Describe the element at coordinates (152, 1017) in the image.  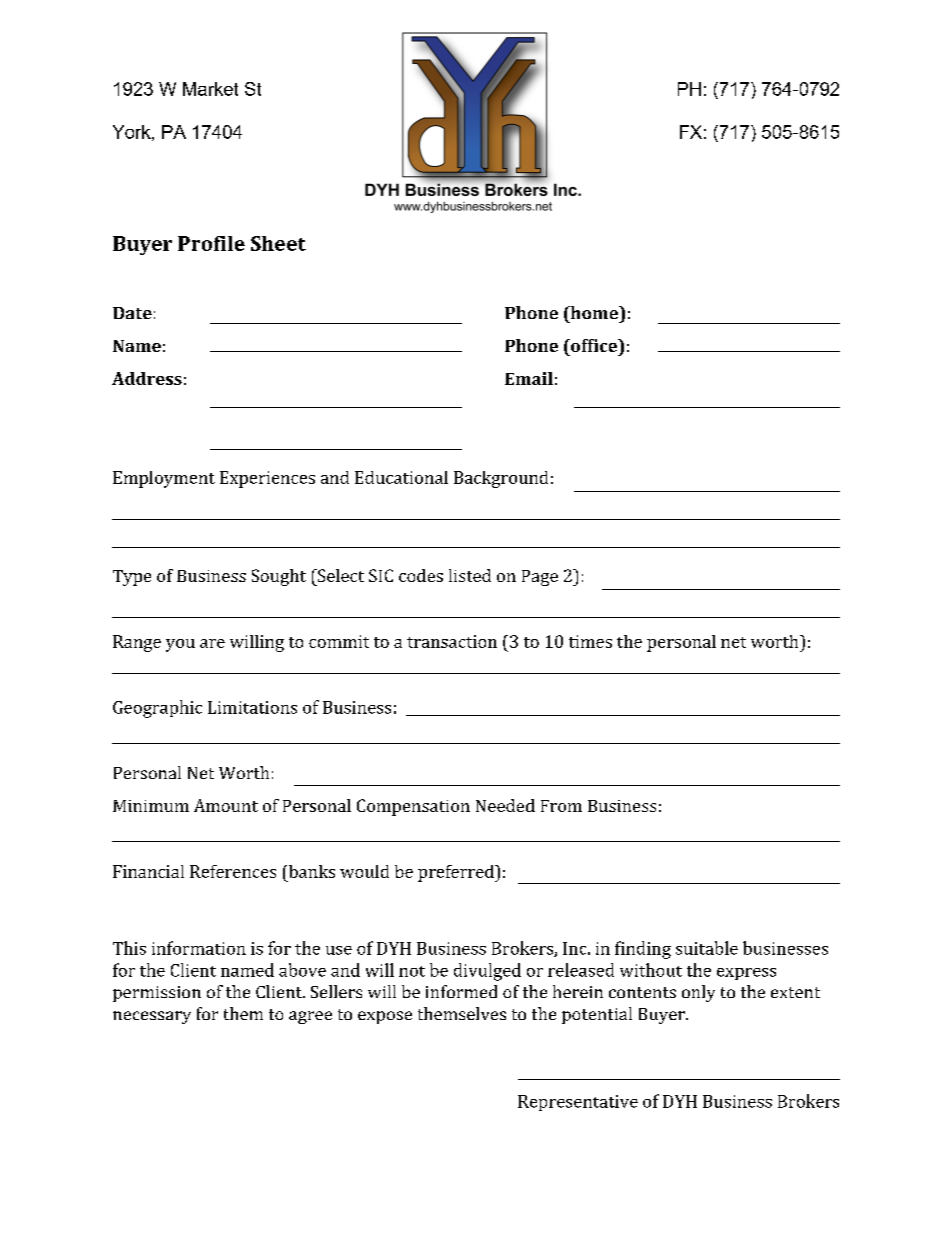
I see `necessary` at that location.
